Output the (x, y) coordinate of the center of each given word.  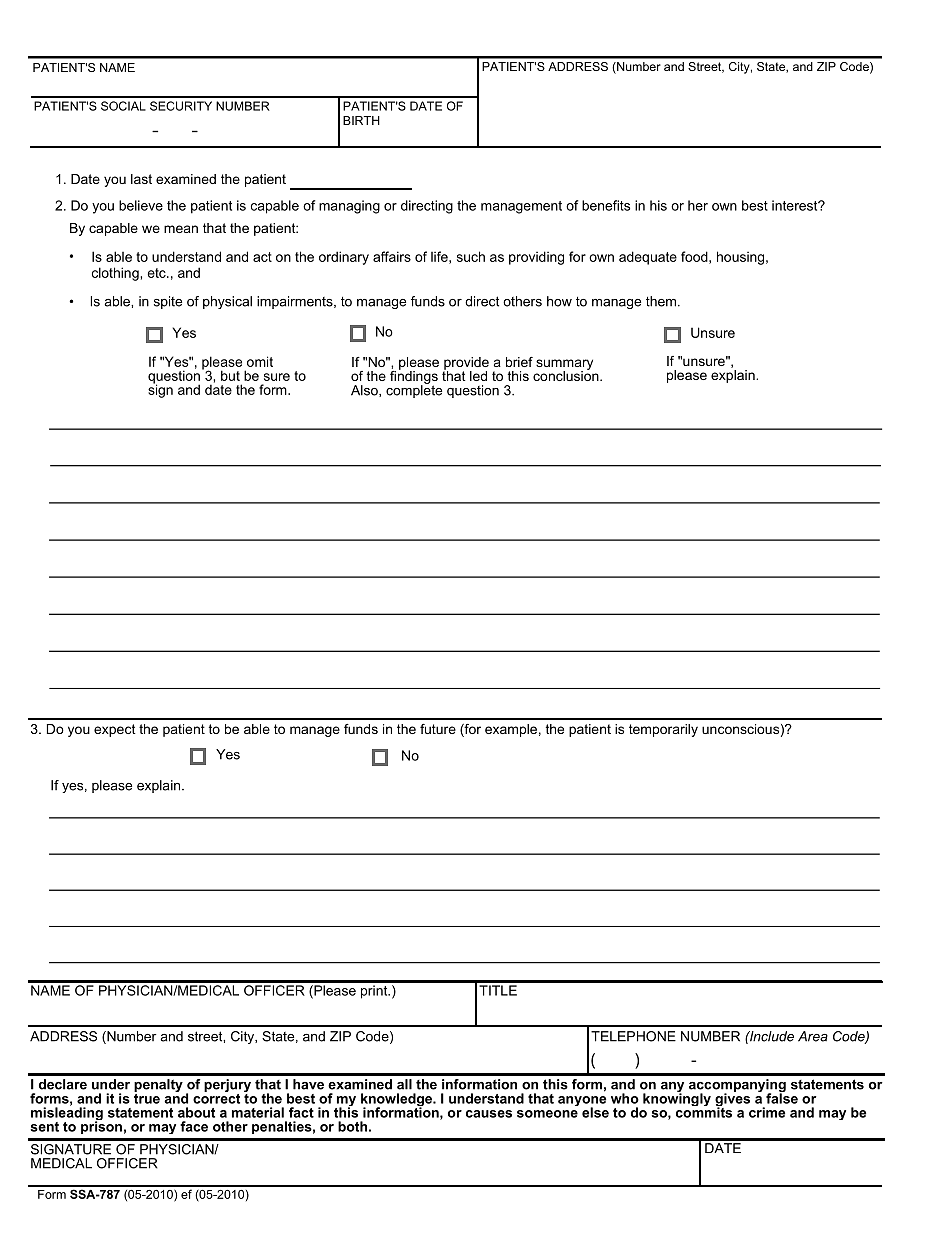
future (438, 729)
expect (115, 730)
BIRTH (361, 120)
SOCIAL (123, 106)
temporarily (663, 730)
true (147, 1097)
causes (489, 1114)
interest (796, 205)
